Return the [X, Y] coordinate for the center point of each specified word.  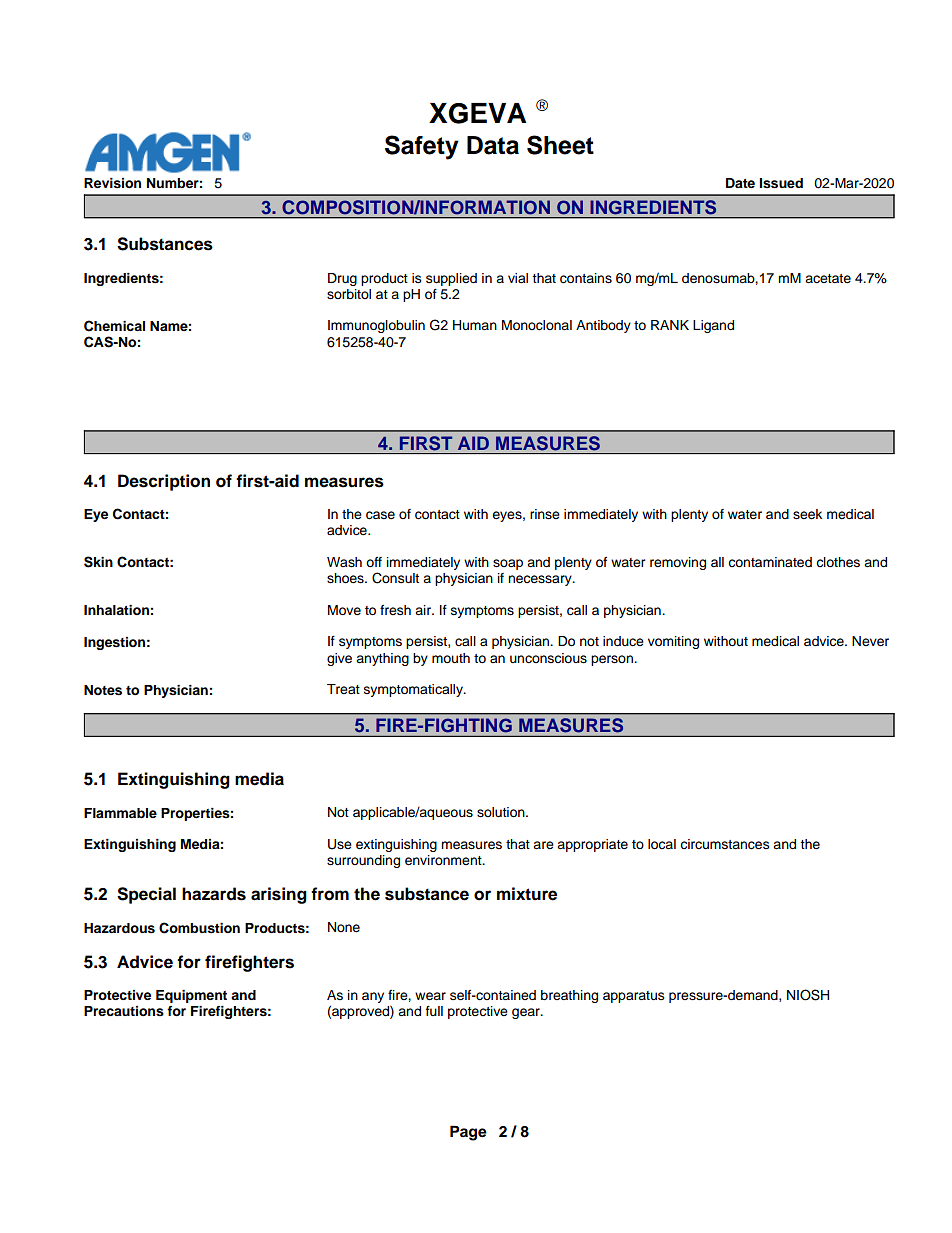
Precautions [124, 1011]
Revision [112, 183]
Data [493, 145]
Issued [781, 183]
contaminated [770, 562]
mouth [451, 658]
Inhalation [116, 610]
